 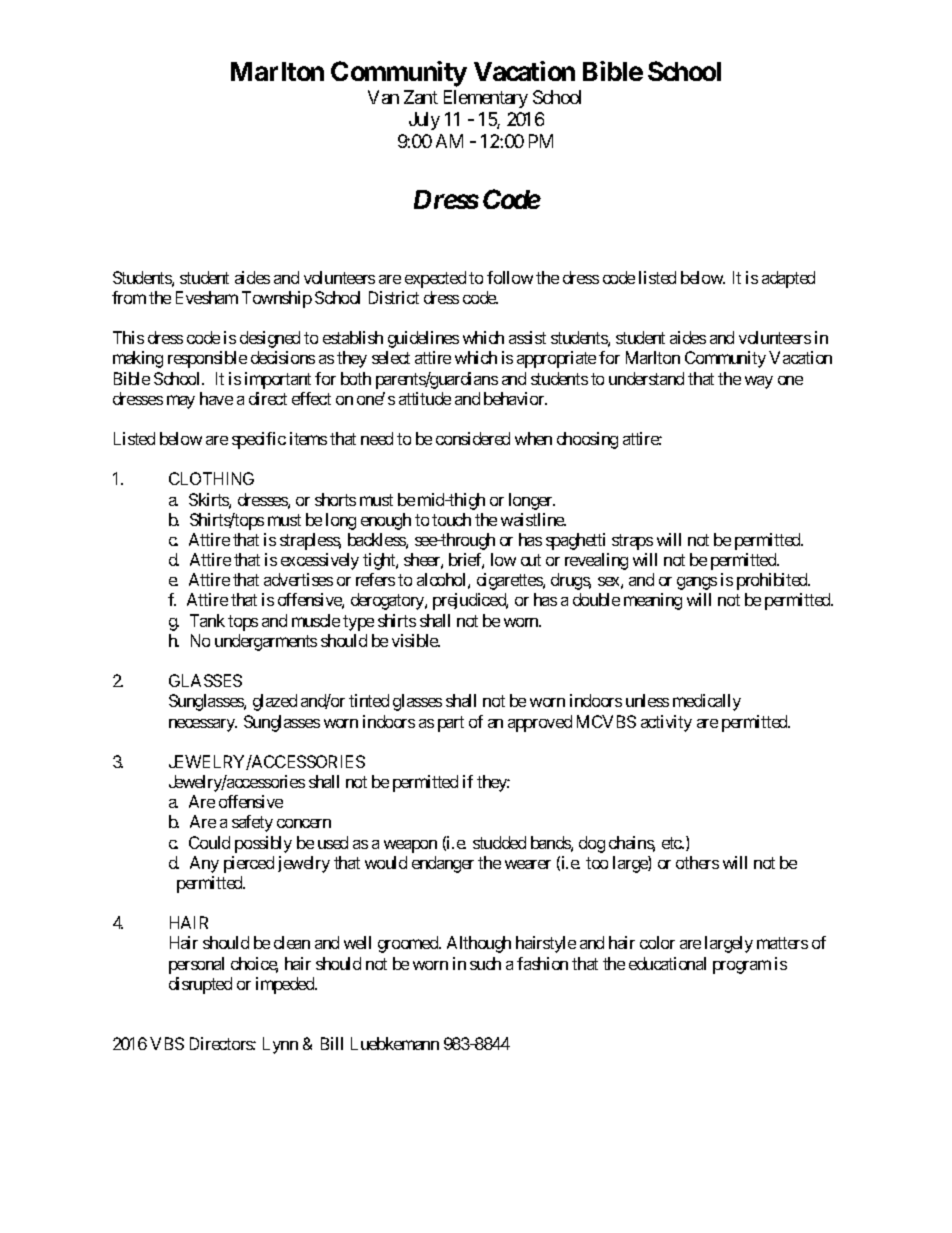 What do you see at coordinates (200, 985) in the page?
I see `disrupted` at bounding box center [200, 985].
